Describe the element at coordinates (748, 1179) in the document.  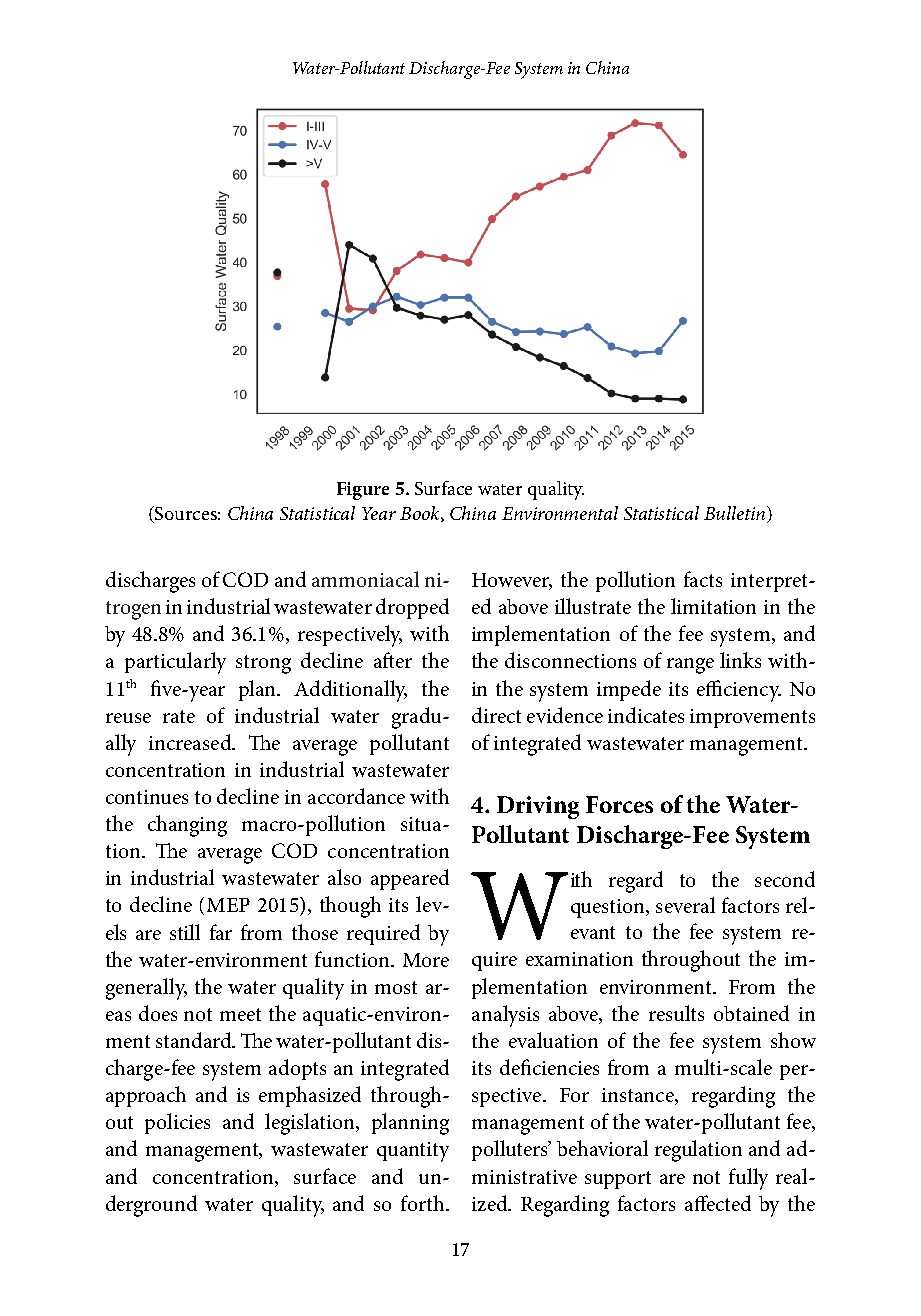
I see `fully` at that location.
